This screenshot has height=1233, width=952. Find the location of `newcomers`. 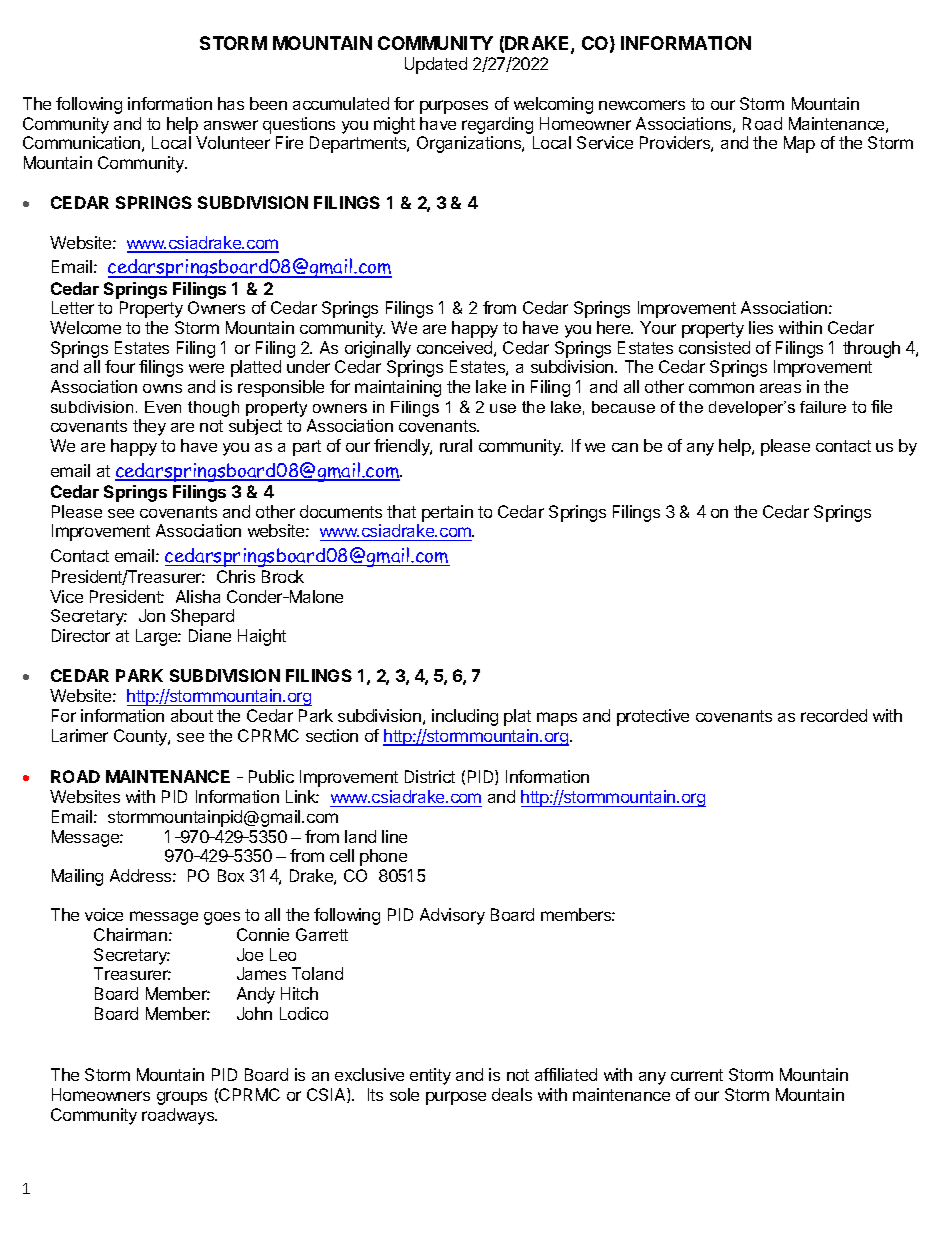

newcomers is located at coordinates (642, 105).
